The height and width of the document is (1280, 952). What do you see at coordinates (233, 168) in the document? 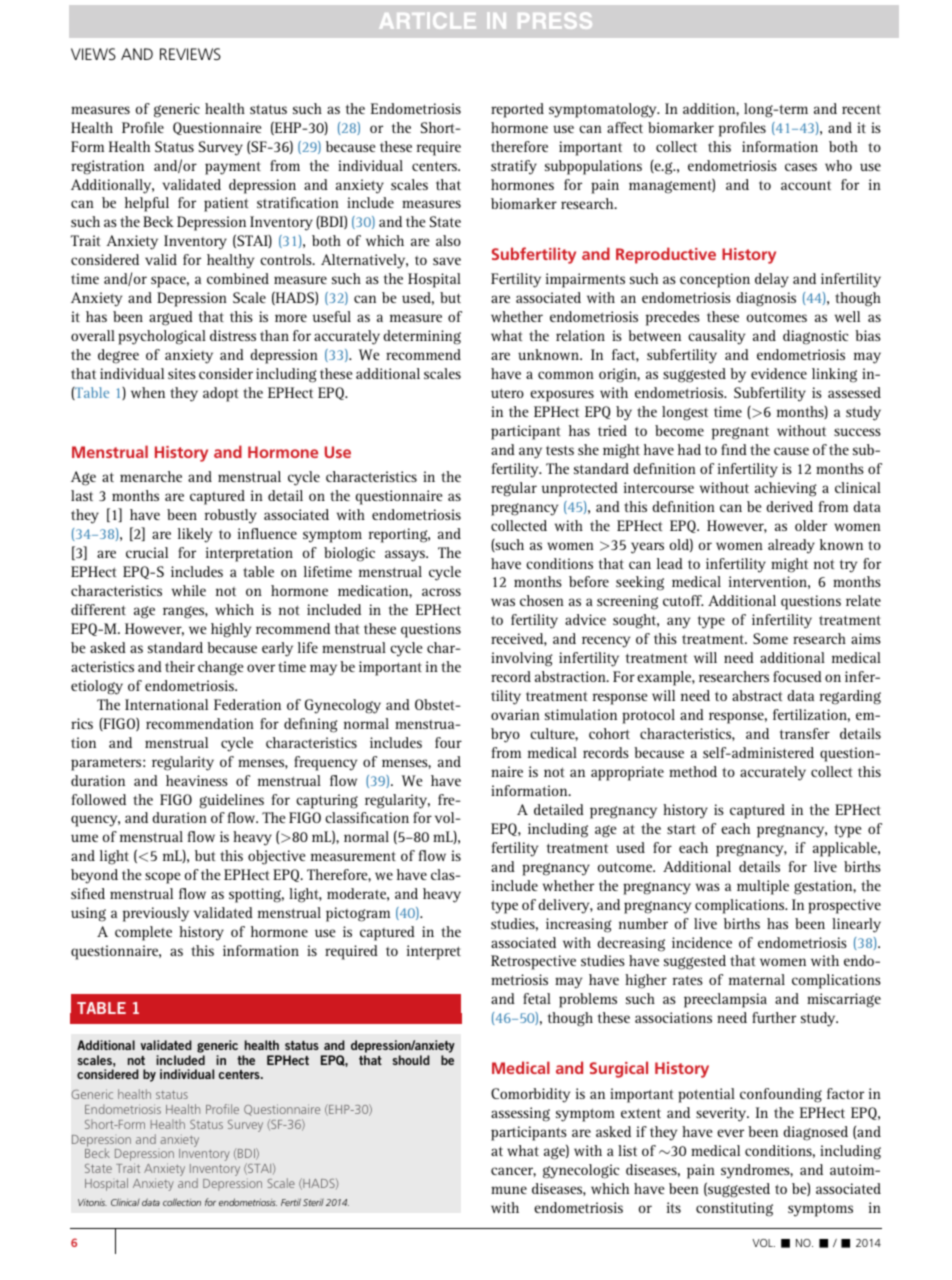
I see `payment` at bounding box center [233, 168].
